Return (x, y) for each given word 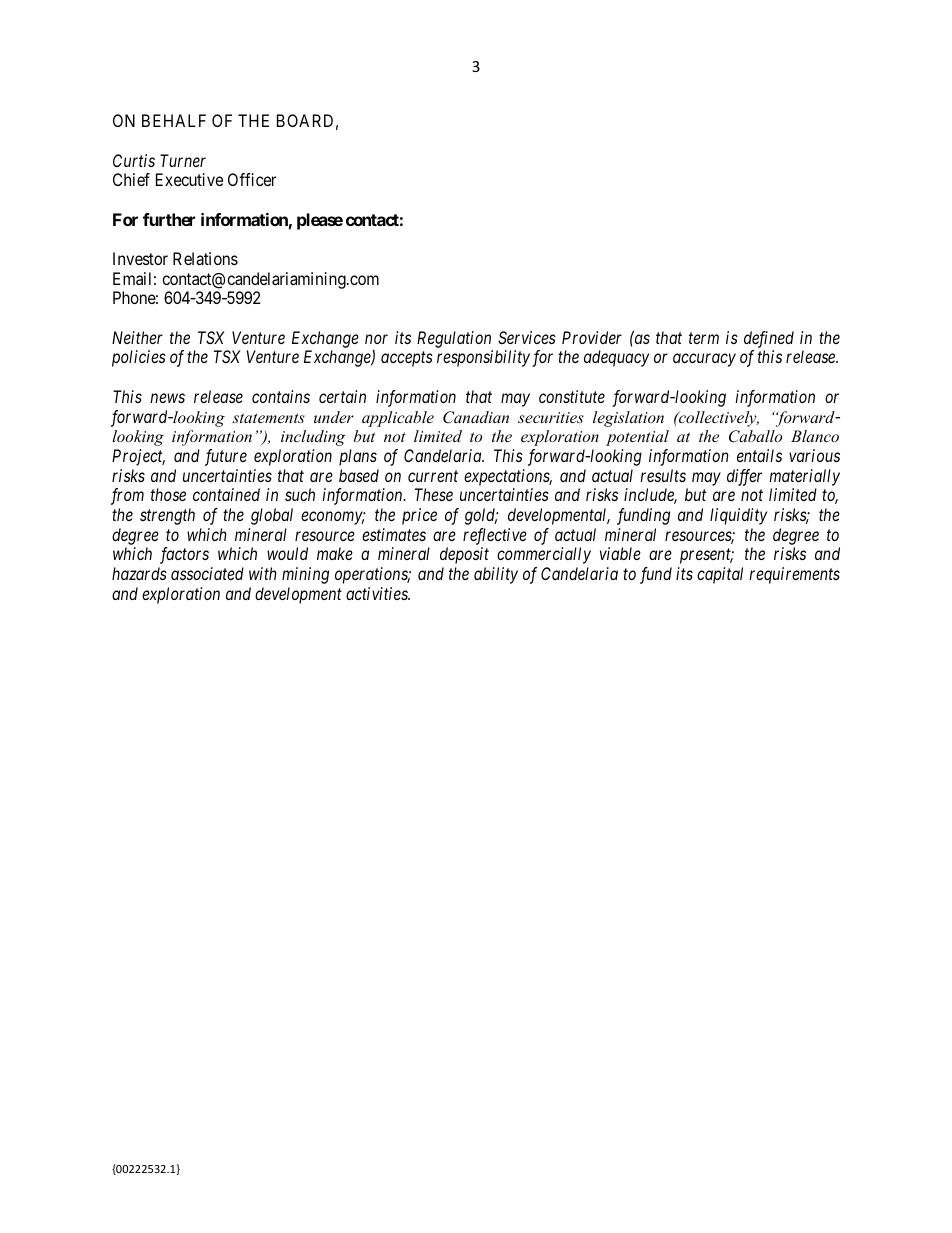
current (433, 476)
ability (496, 575)
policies (139, 358)
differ (744, 477)
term (704, 338)
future (226, 457)
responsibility (483, 358)
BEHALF (174, 120)
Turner (183, 160)
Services (527, 337)
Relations (205, 258)
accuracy (704, 360)
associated (207, 573)
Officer (252, 179)
